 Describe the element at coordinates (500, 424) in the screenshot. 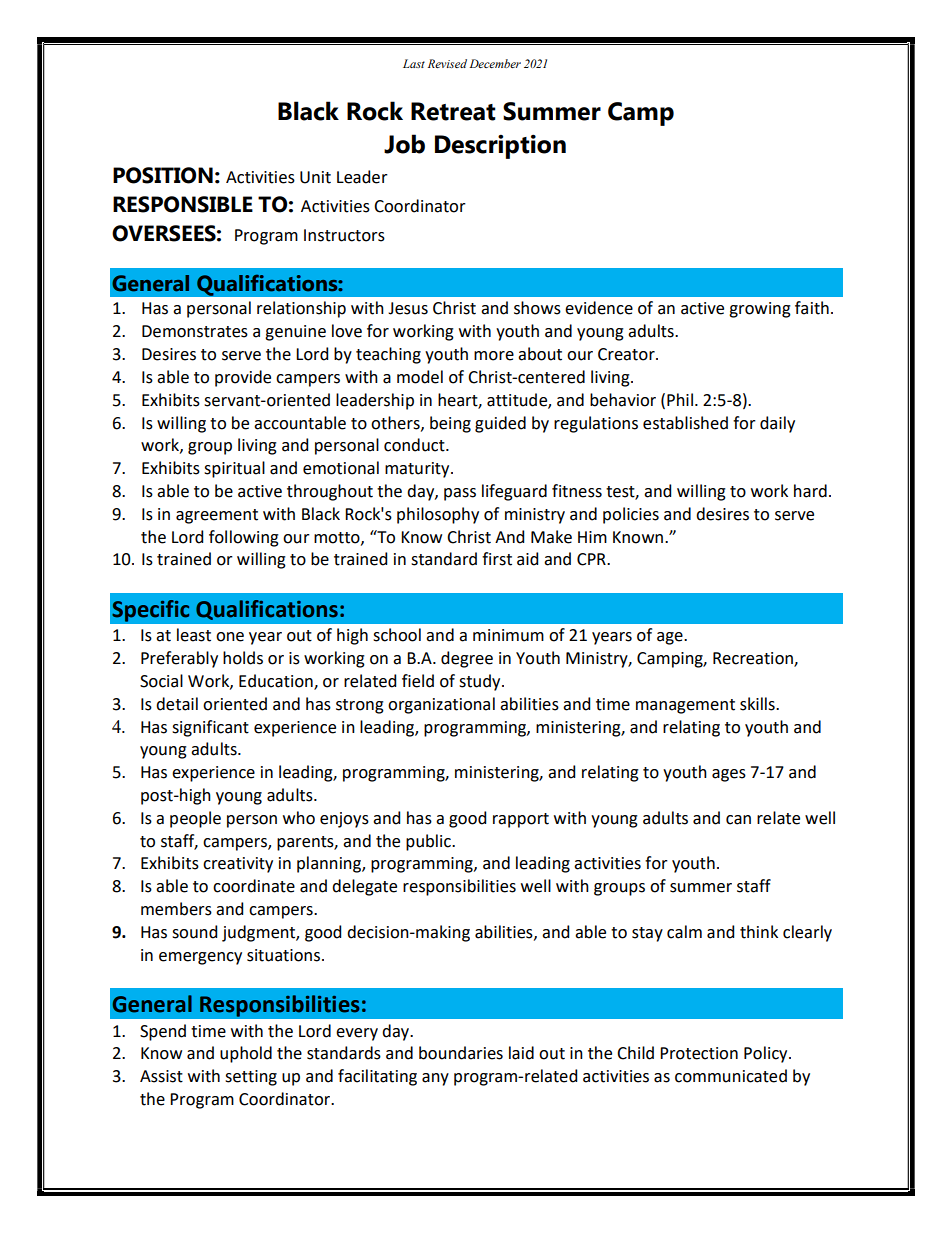

I see `guided` at that location.
